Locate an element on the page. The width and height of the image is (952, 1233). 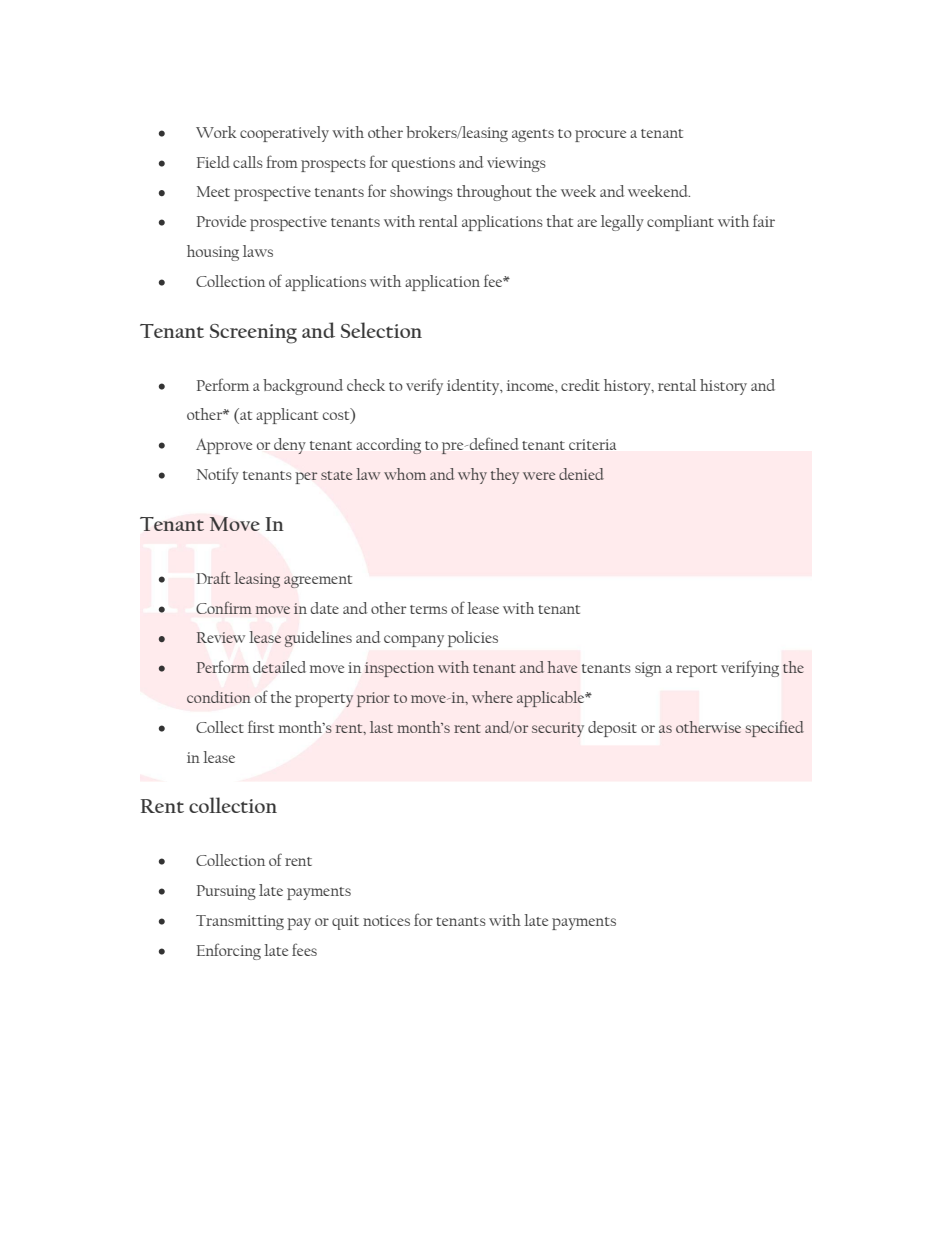
first is located at coordinates (261, 726).
